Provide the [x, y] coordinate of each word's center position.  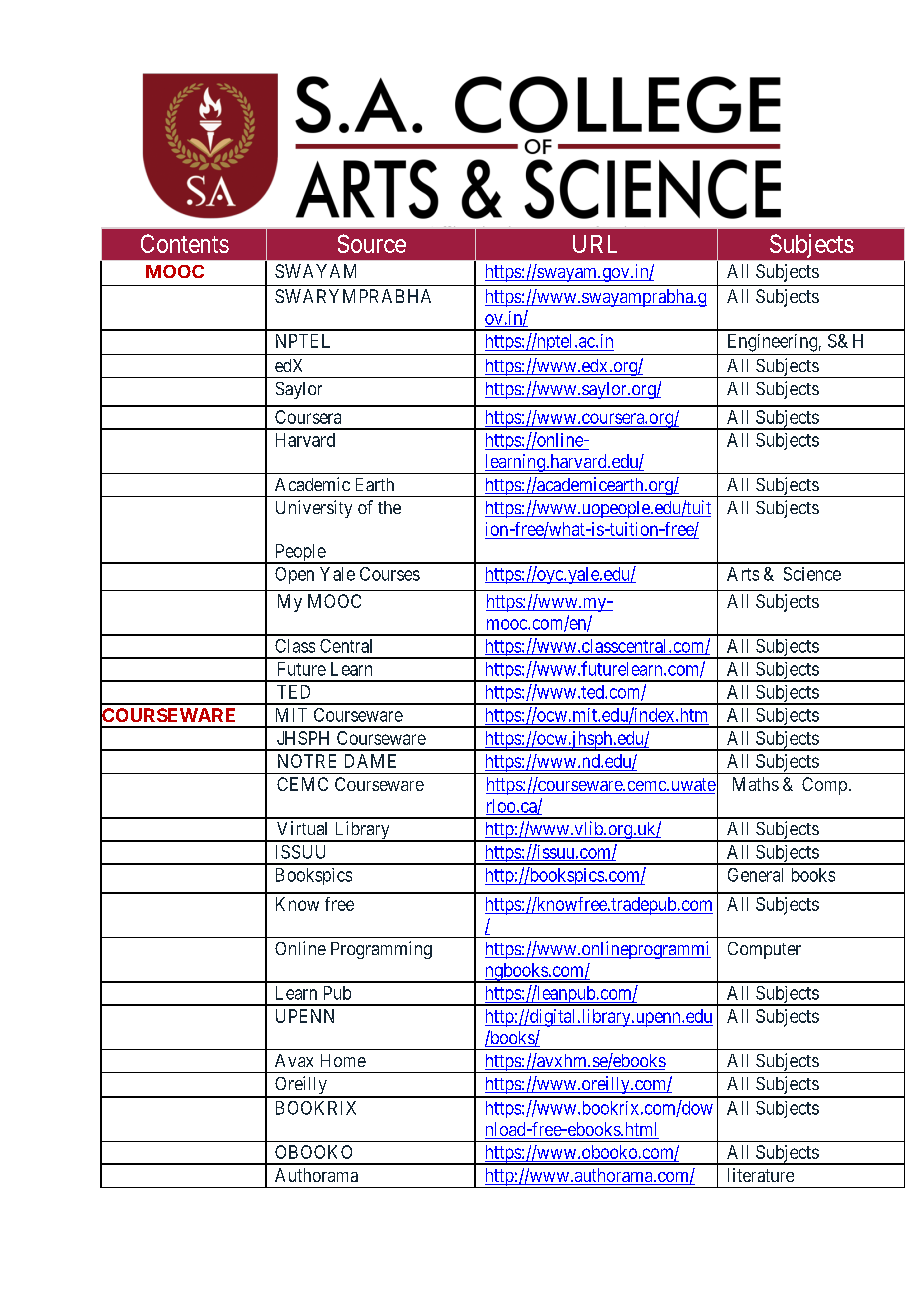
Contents [185, 243]
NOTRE [307, 761]
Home [343, 1060]
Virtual [302, 828]
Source [372, 243]
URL [595, 244]
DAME [370, 761]
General [755, 875]
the [389, 507]
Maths [756, 784]
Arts [743, 574]
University [314, 509]
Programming [381, 950]
